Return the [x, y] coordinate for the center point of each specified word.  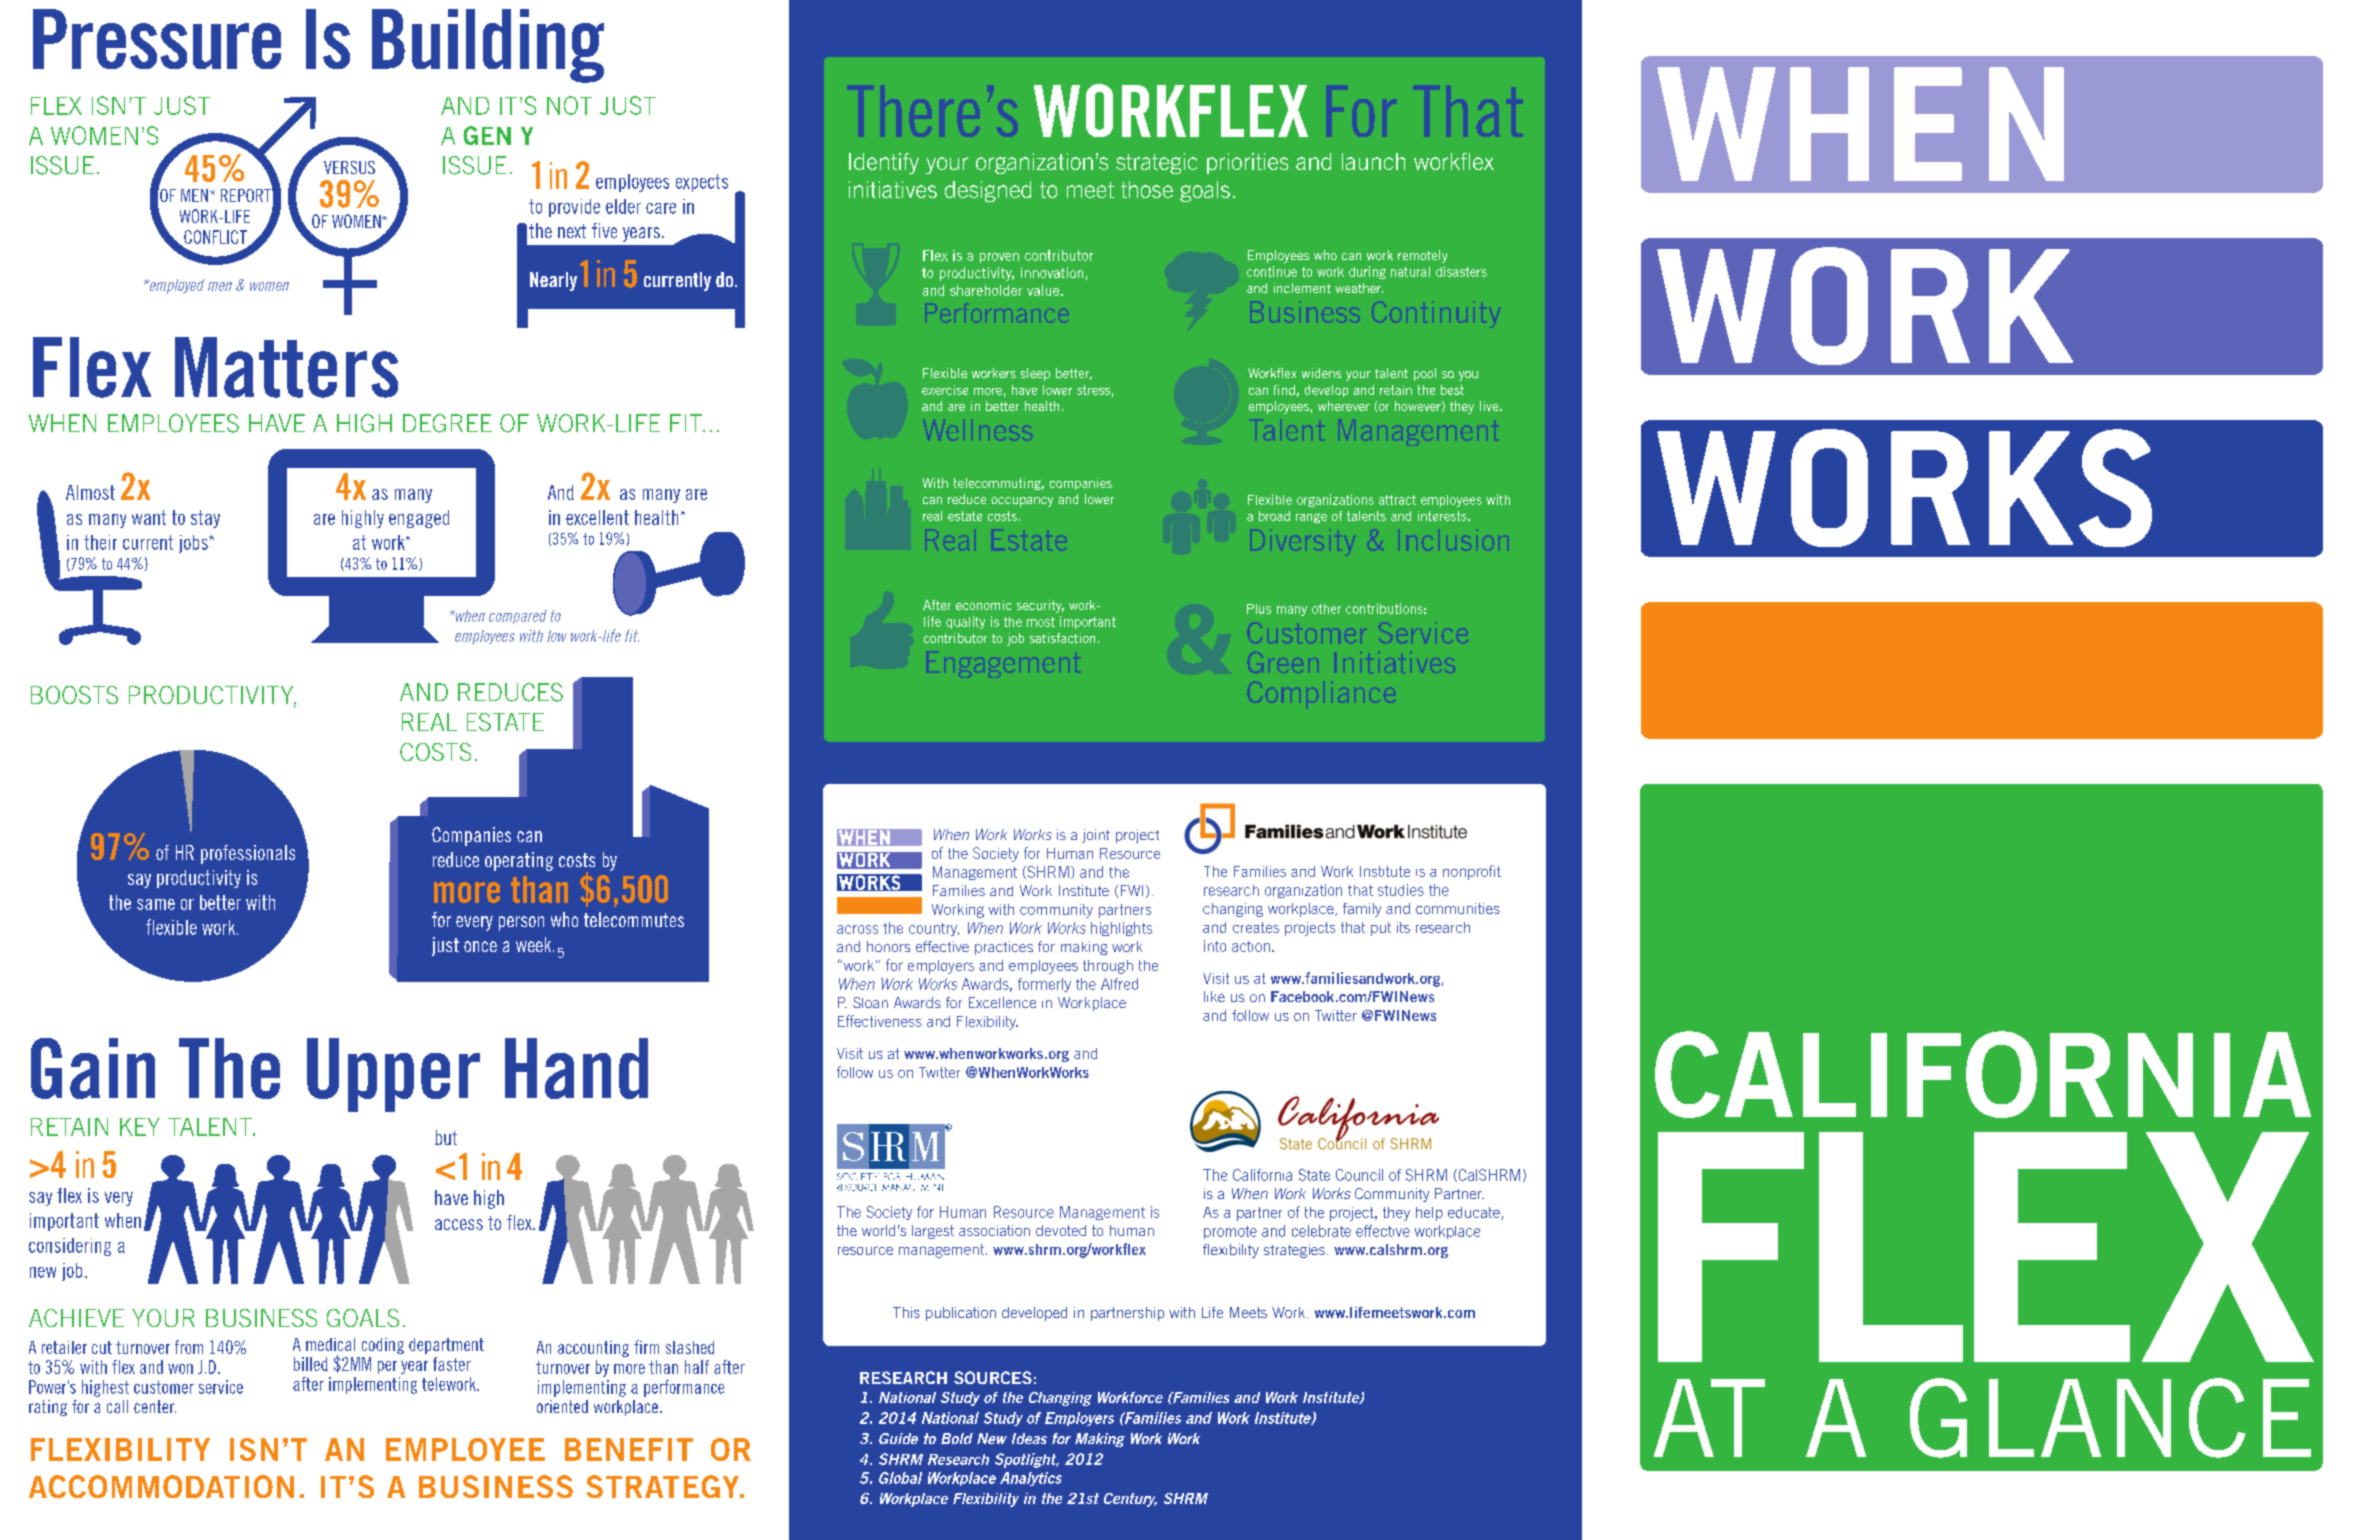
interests [1443, 516]
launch [1373, 161]
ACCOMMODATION [161, 1486]
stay [205, 519]
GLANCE [2110, 1418]
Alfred [1119, 984]
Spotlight [1027, 1460]
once [480, 946]
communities [1458, 908]
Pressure [157, 39]
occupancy [1022, 502]
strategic [1156, 163]
